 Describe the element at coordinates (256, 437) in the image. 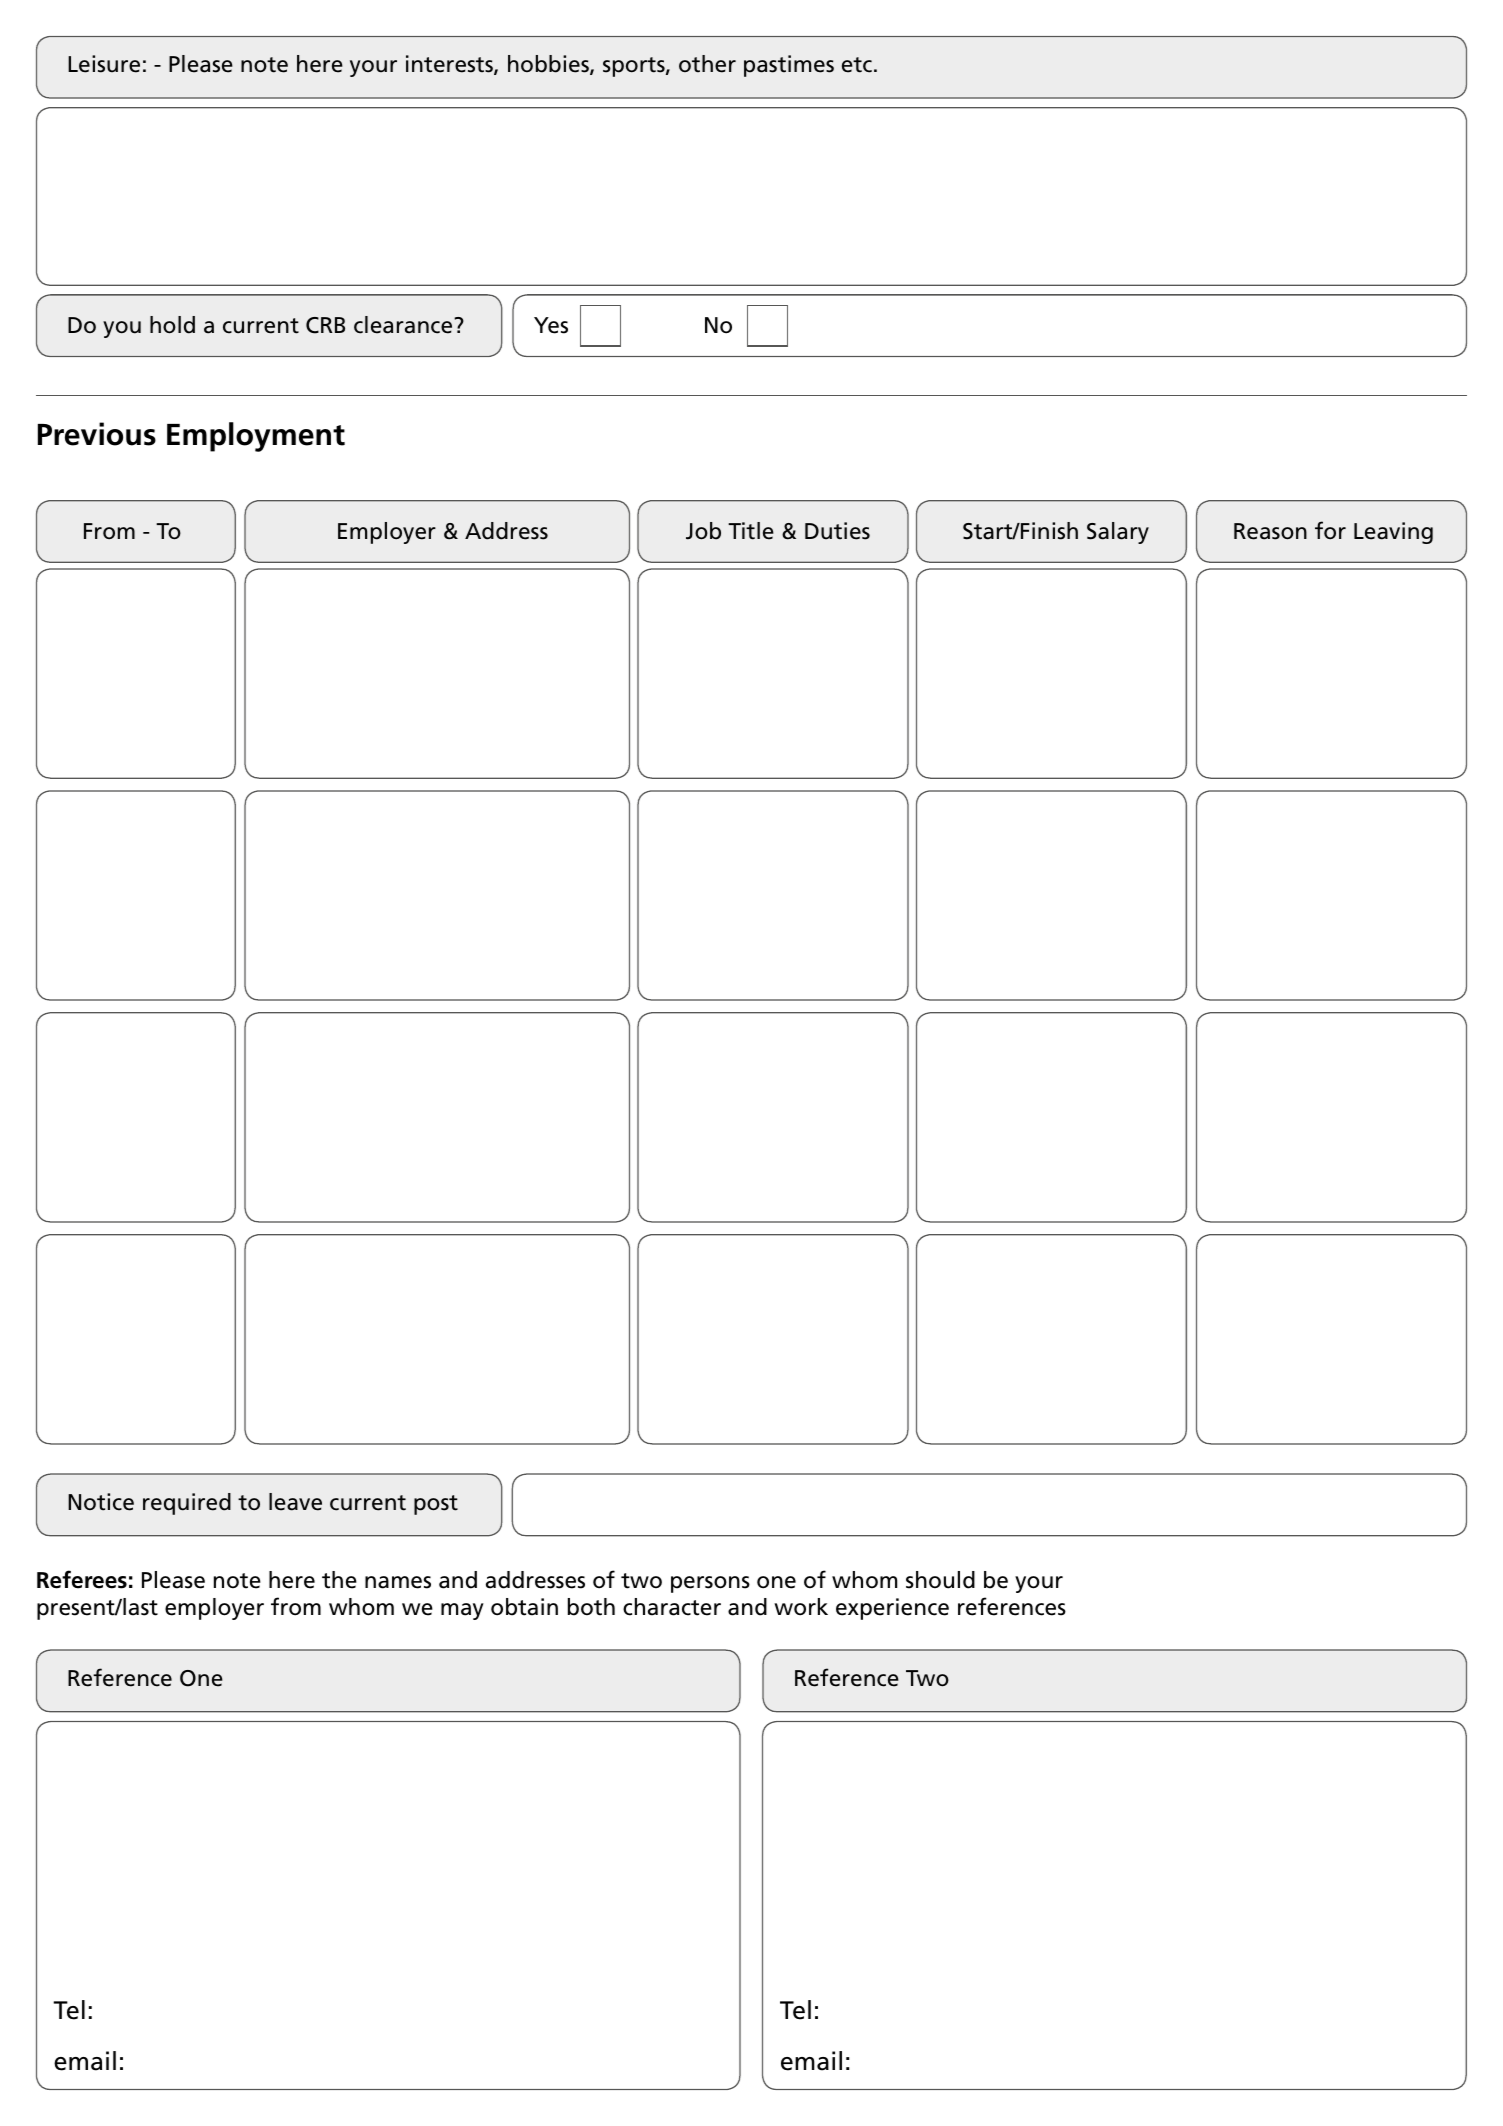

I see `Employment` at that location.
